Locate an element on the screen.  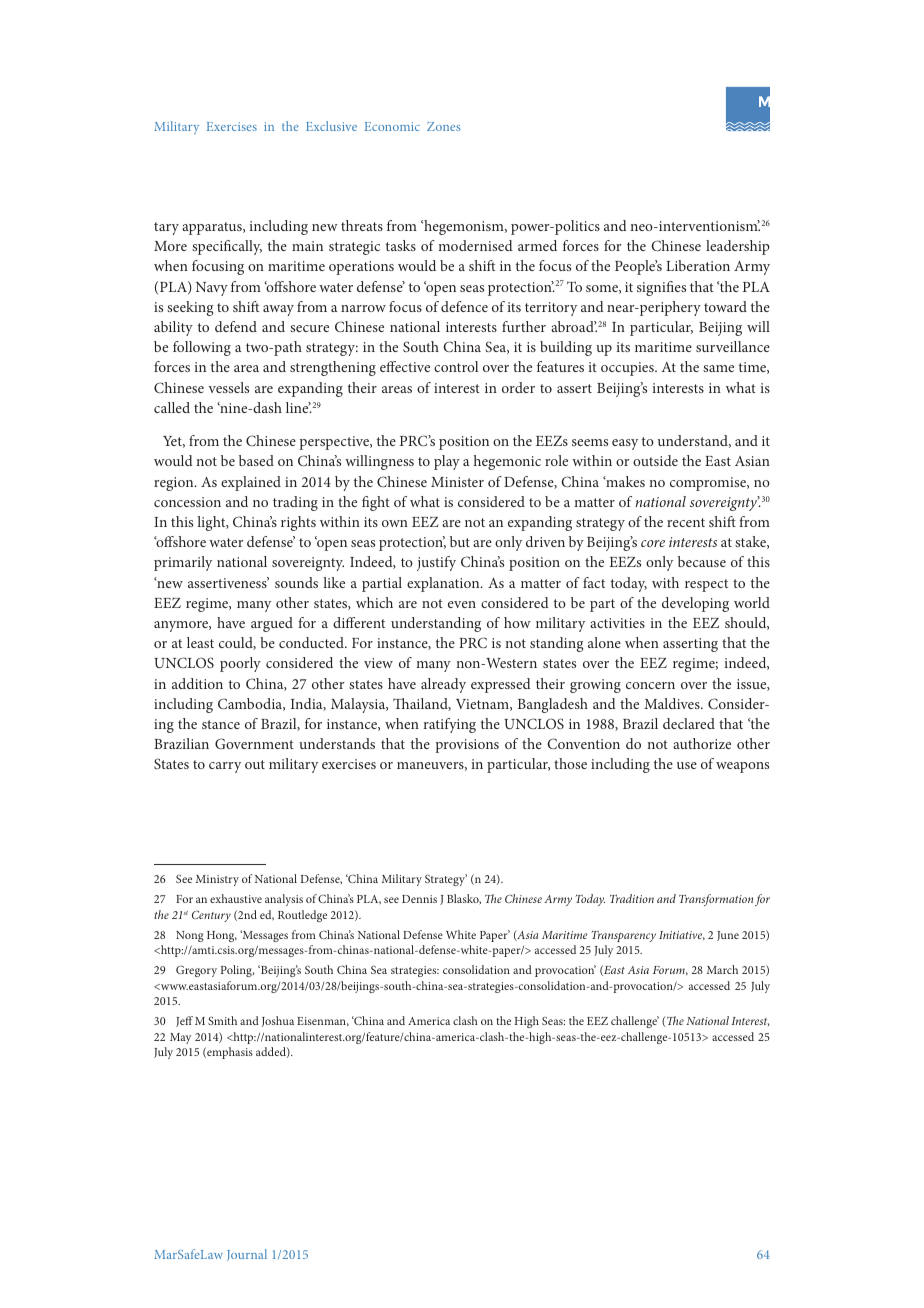
Transformation is located at coordinates (716, 900).
